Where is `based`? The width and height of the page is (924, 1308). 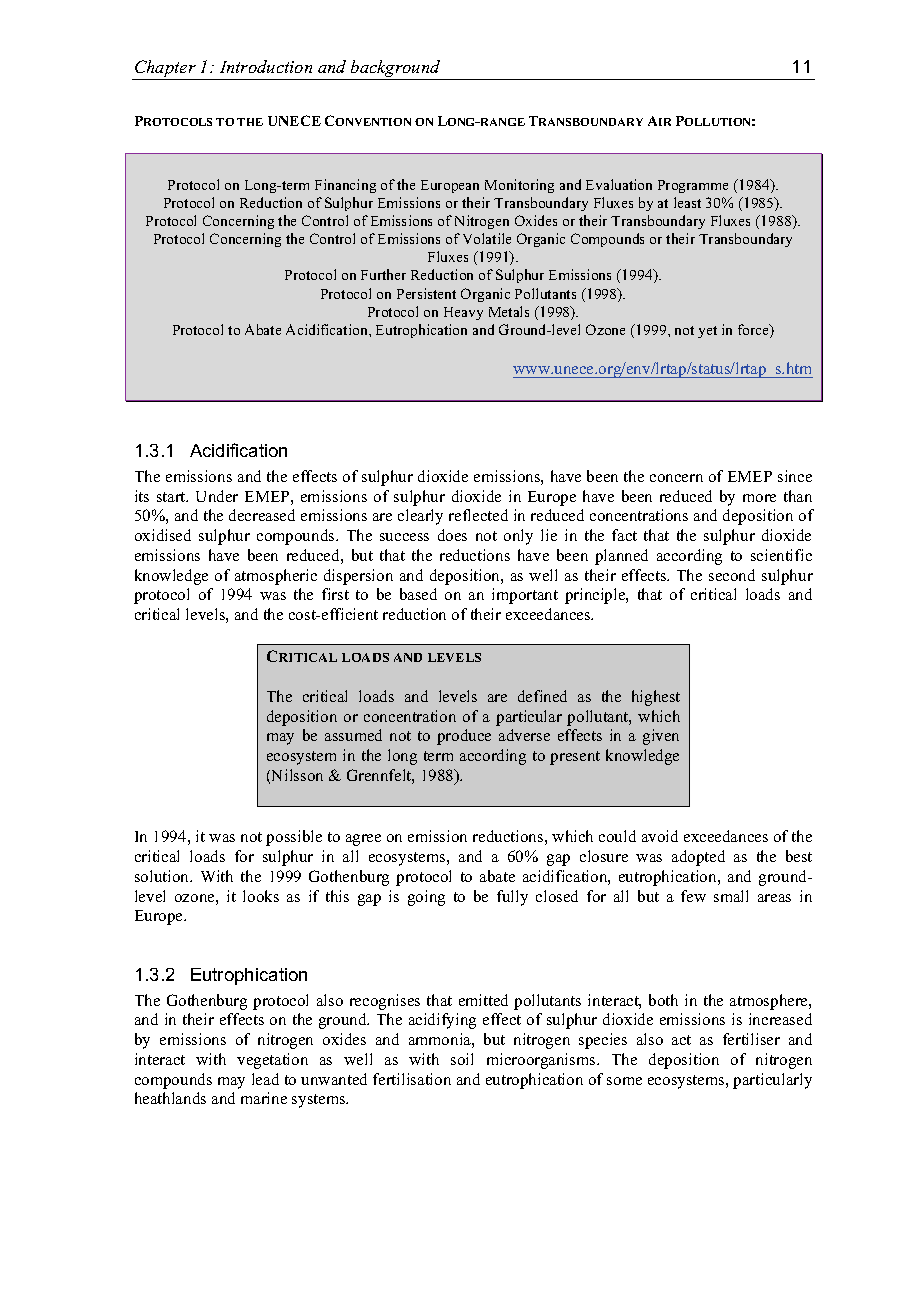
based is located at coordinates (418, 594).
